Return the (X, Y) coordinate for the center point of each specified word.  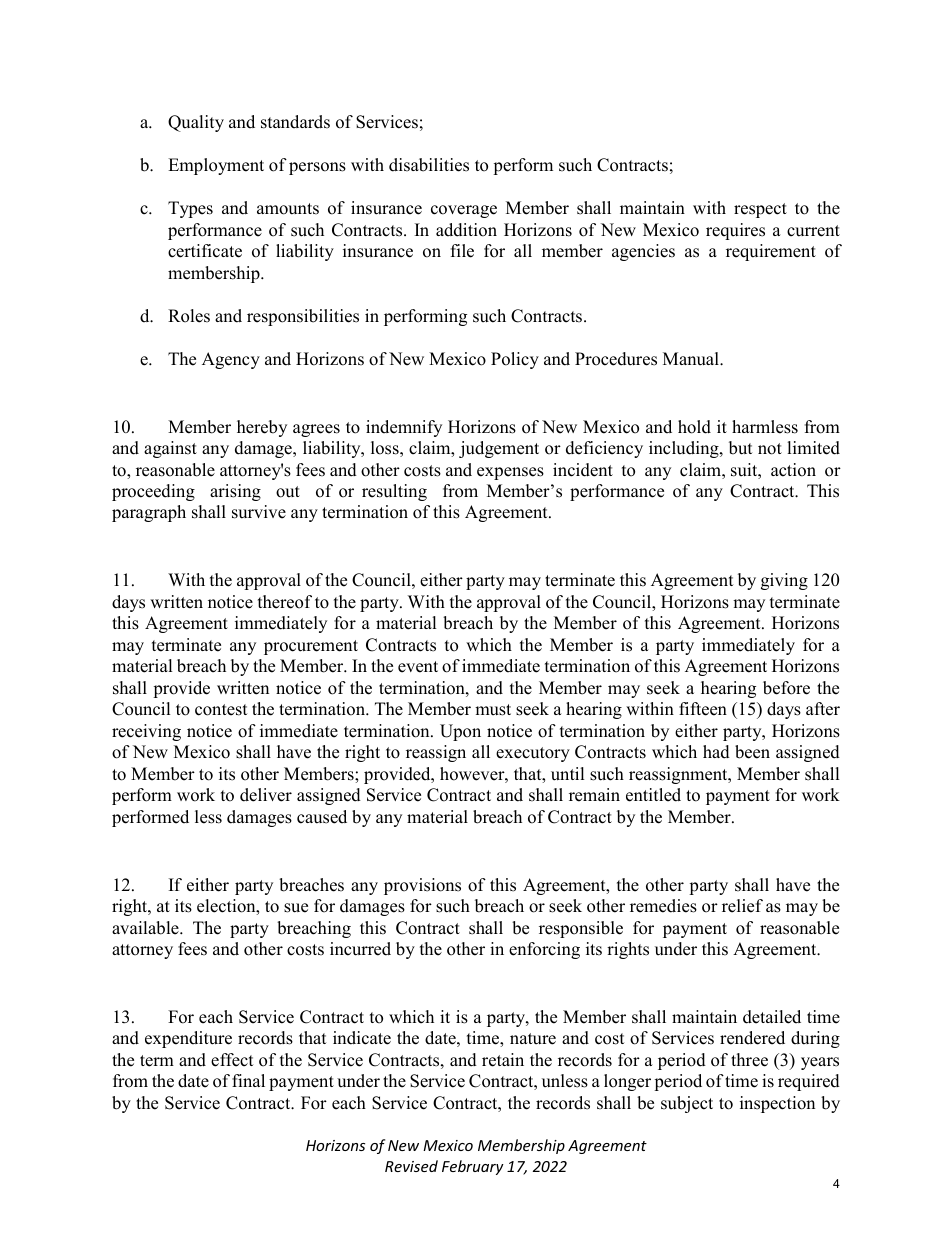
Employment (216, 166)
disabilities (429, 165)
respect (760, 210)
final (248, 1080)
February (473, 1167)
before (786, 688)
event (418, 667)
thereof (285, 602)
